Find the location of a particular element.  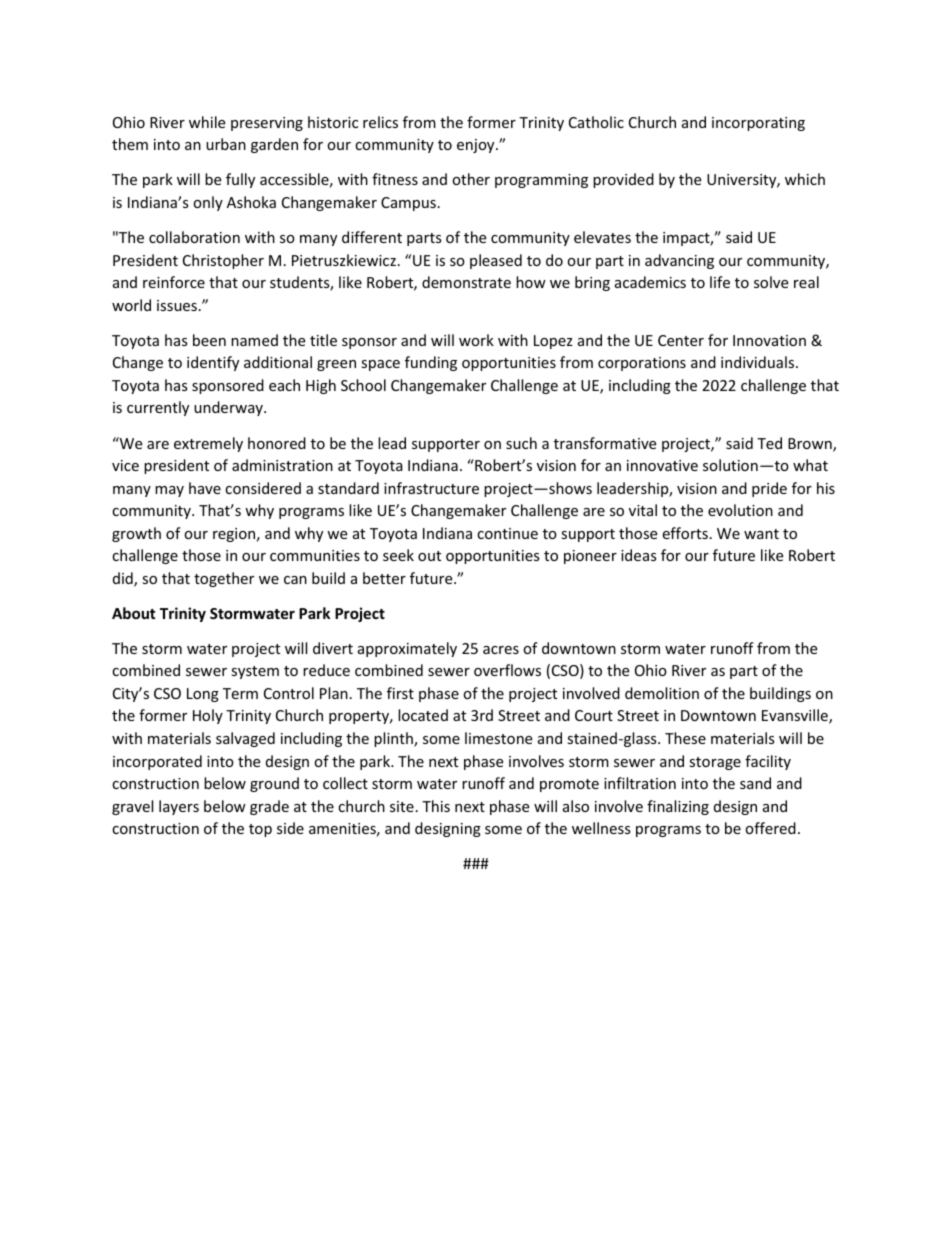

want is located at coordinates (761, 534).
